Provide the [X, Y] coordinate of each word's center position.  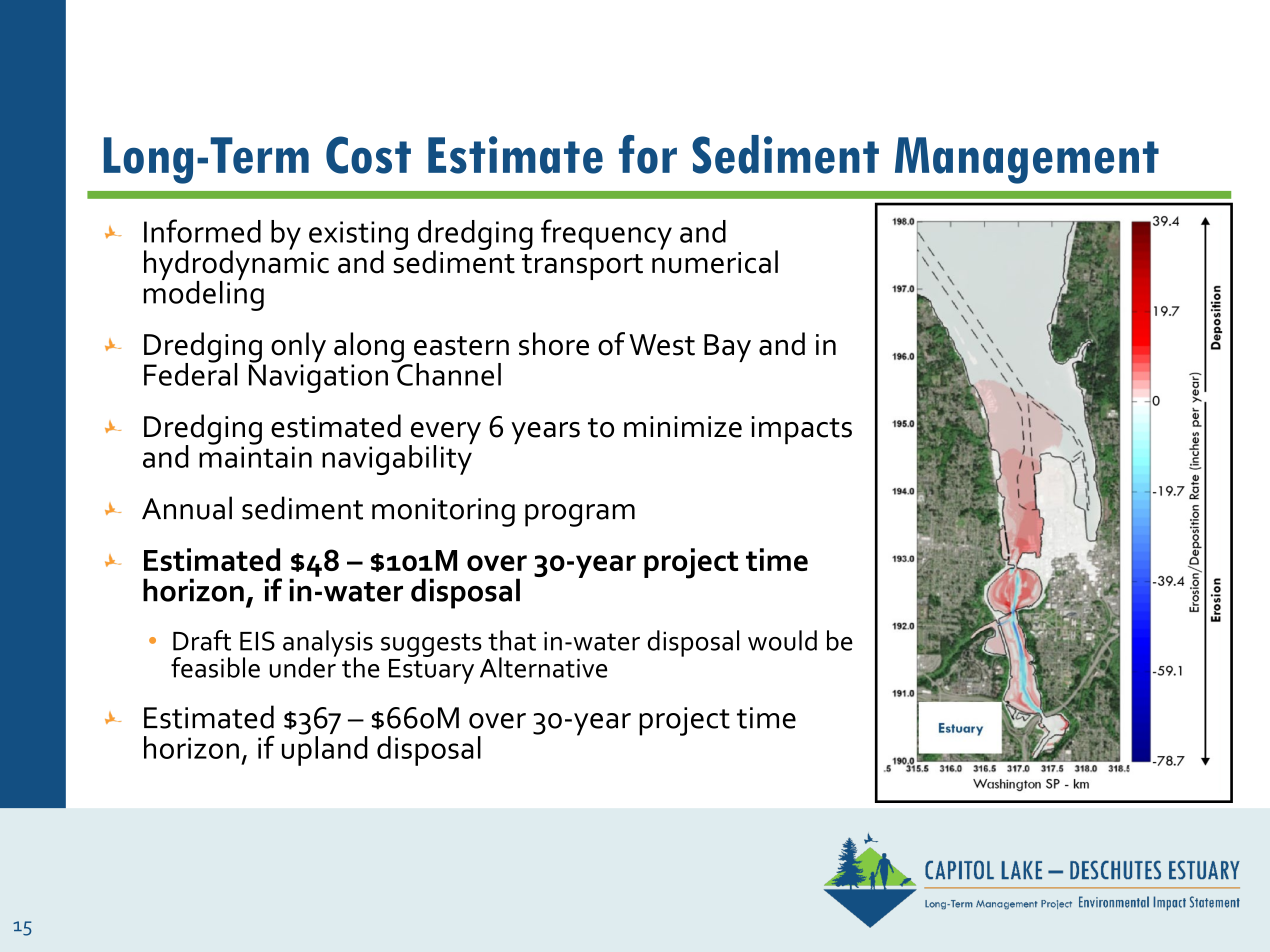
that [512, 640]
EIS [257, 641]
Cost [368, 155]
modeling [204, 294]
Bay [727, 348]
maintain [255, 456]
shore [554, 344]
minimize [683, 427]
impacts [801, 430]
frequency [606, 234]
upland [325, 750]
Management [1027, 160]
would [782, 640]
